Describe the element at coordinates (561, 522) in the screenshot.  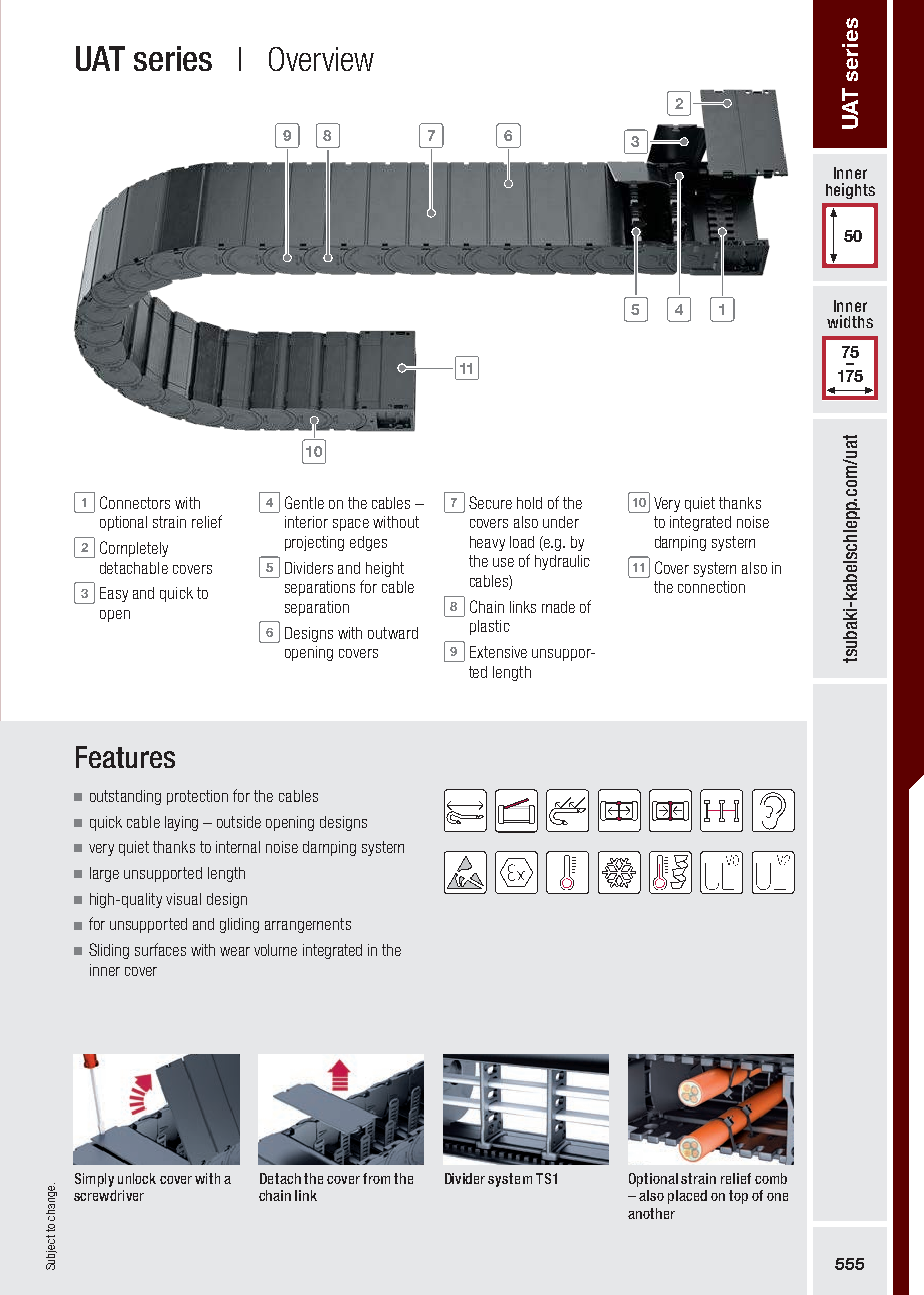
I see `under` at that location.
